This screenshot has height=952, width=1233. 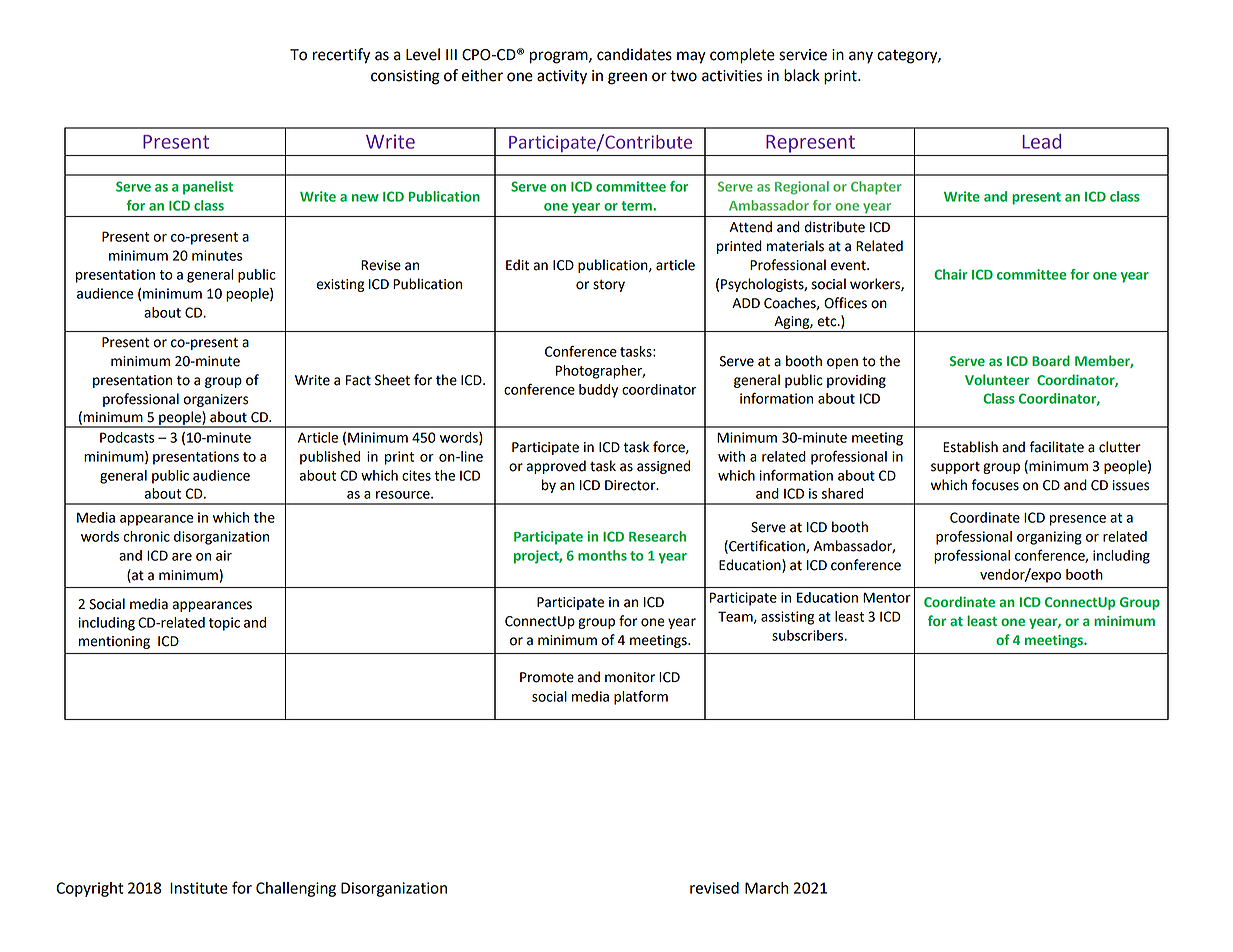 I want to click on consisting, so click(x=405, y=77).
